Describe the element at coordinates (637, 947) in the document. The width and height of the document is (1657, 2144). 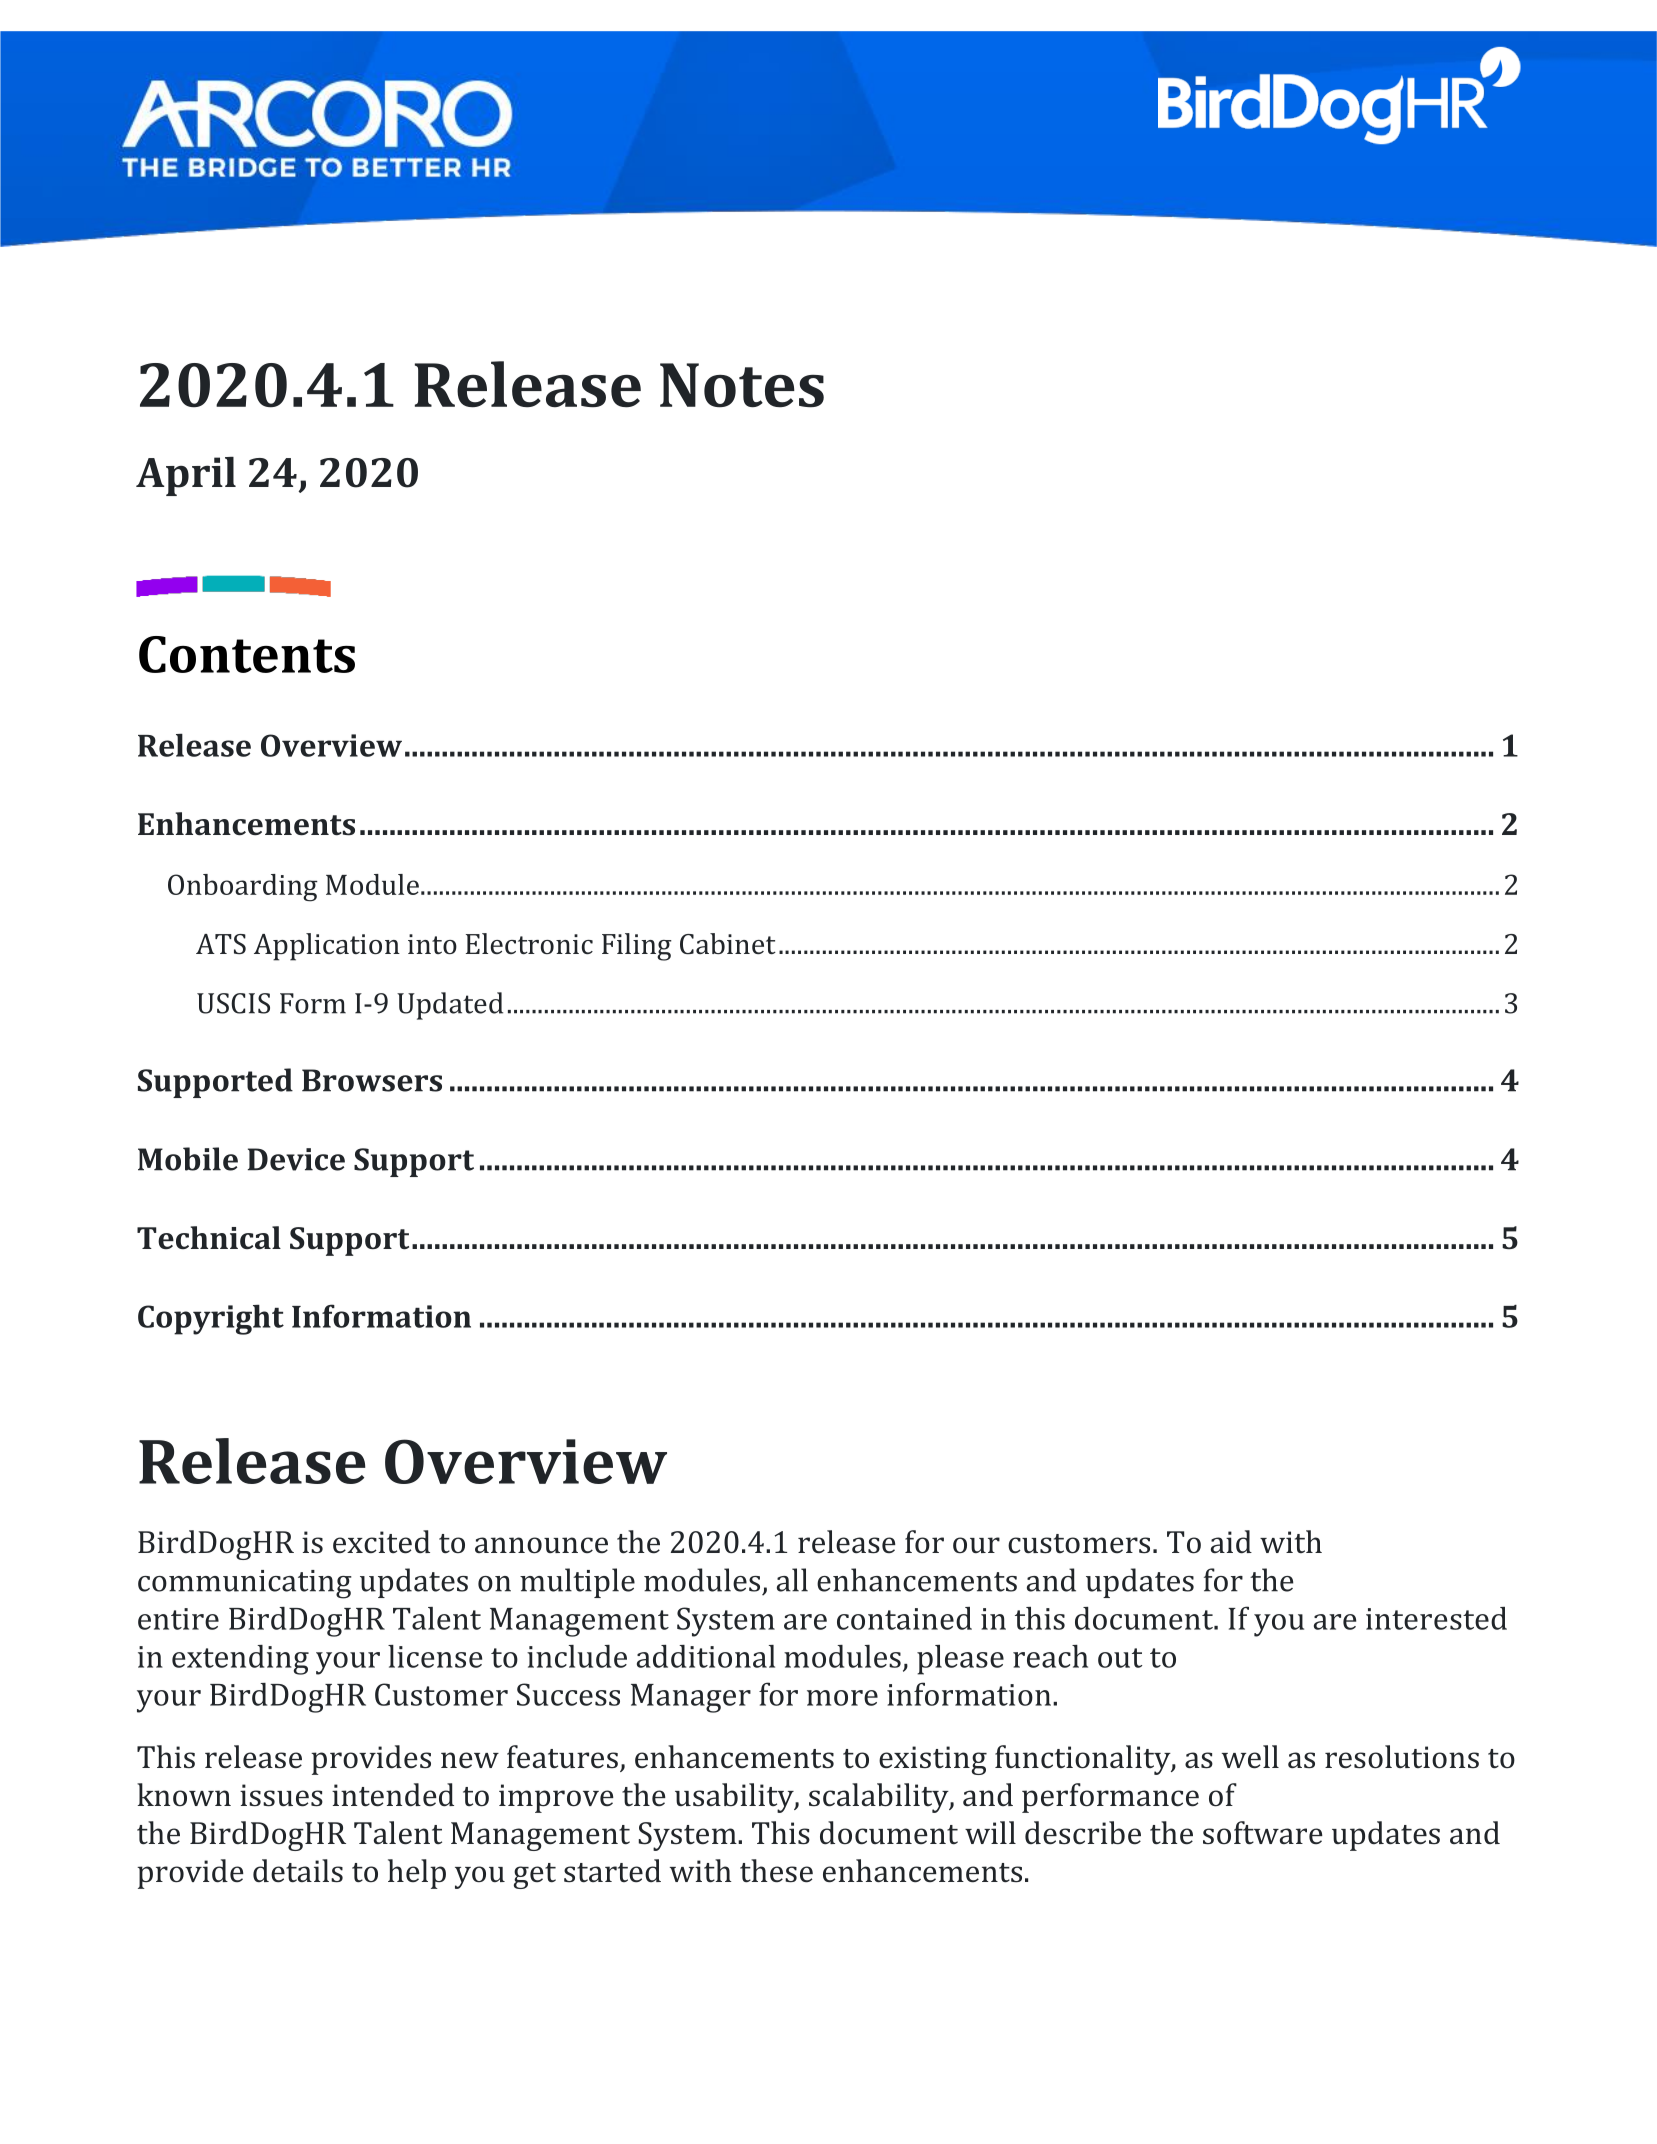
I see `Filing` at that location.
